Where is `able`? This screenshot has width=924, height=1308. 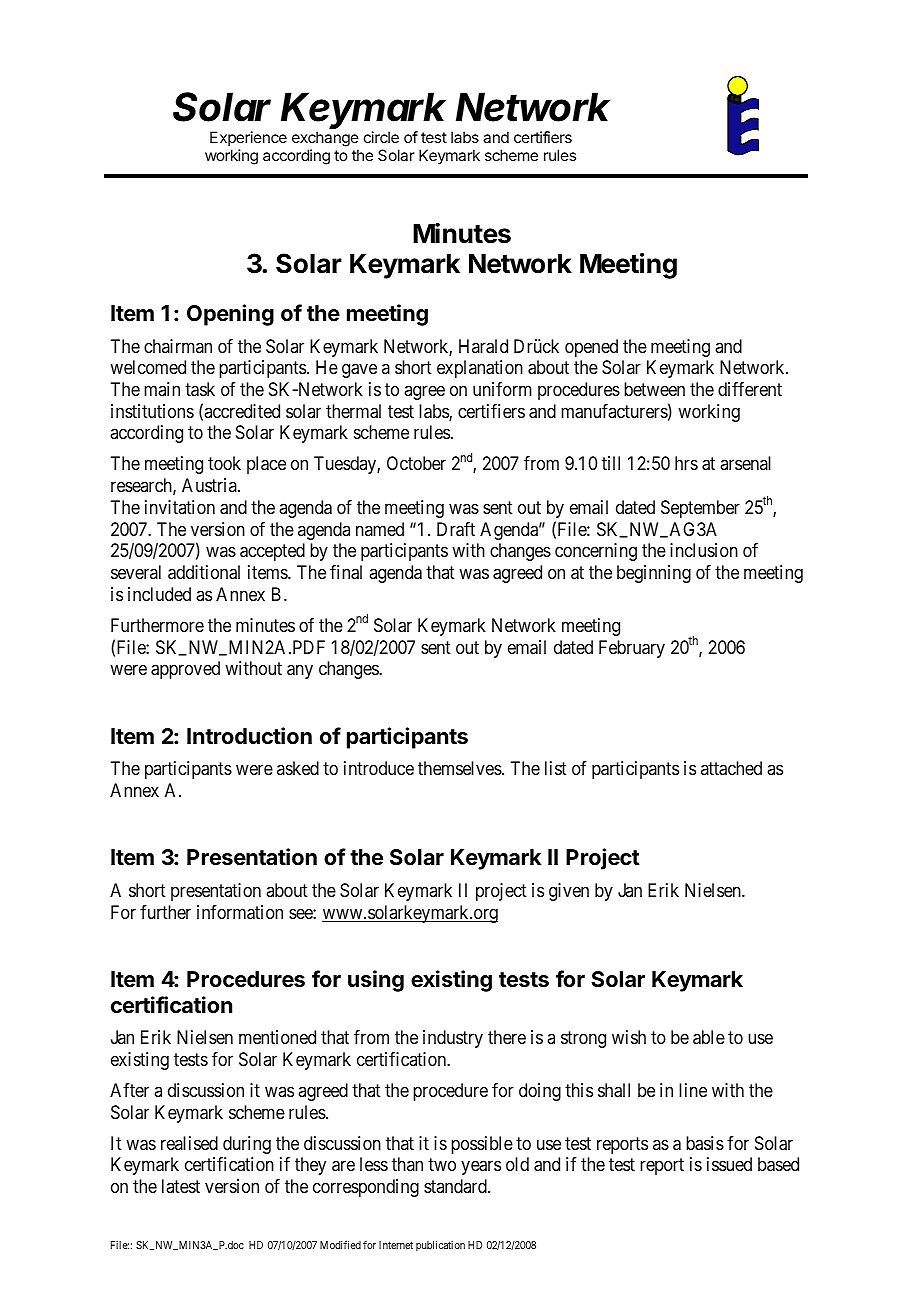 able is located at coordinates (709, 1037).
